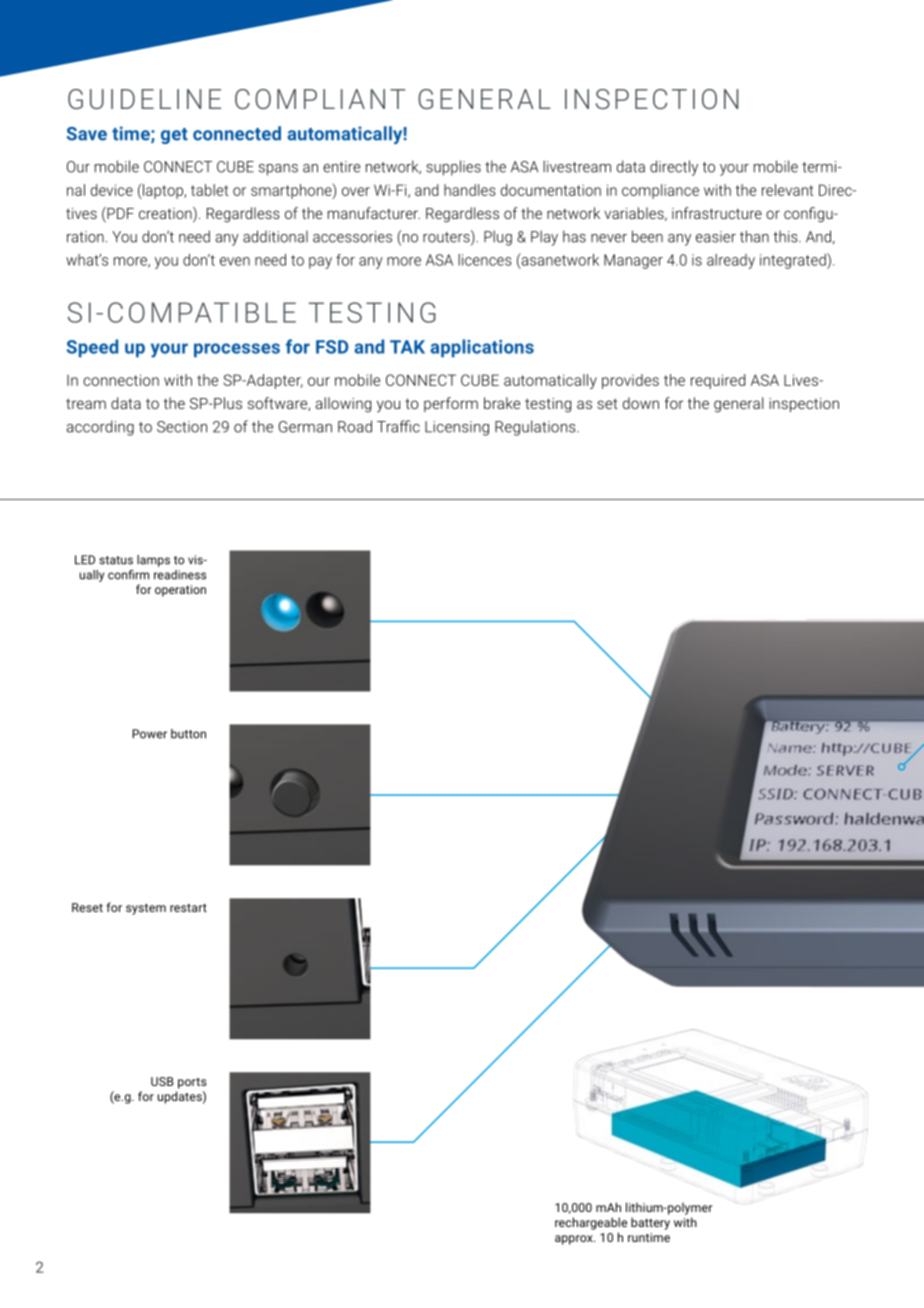 The width and height of the screenshot is (924, 1308). I want to click on lamps, so click(153, 561).
